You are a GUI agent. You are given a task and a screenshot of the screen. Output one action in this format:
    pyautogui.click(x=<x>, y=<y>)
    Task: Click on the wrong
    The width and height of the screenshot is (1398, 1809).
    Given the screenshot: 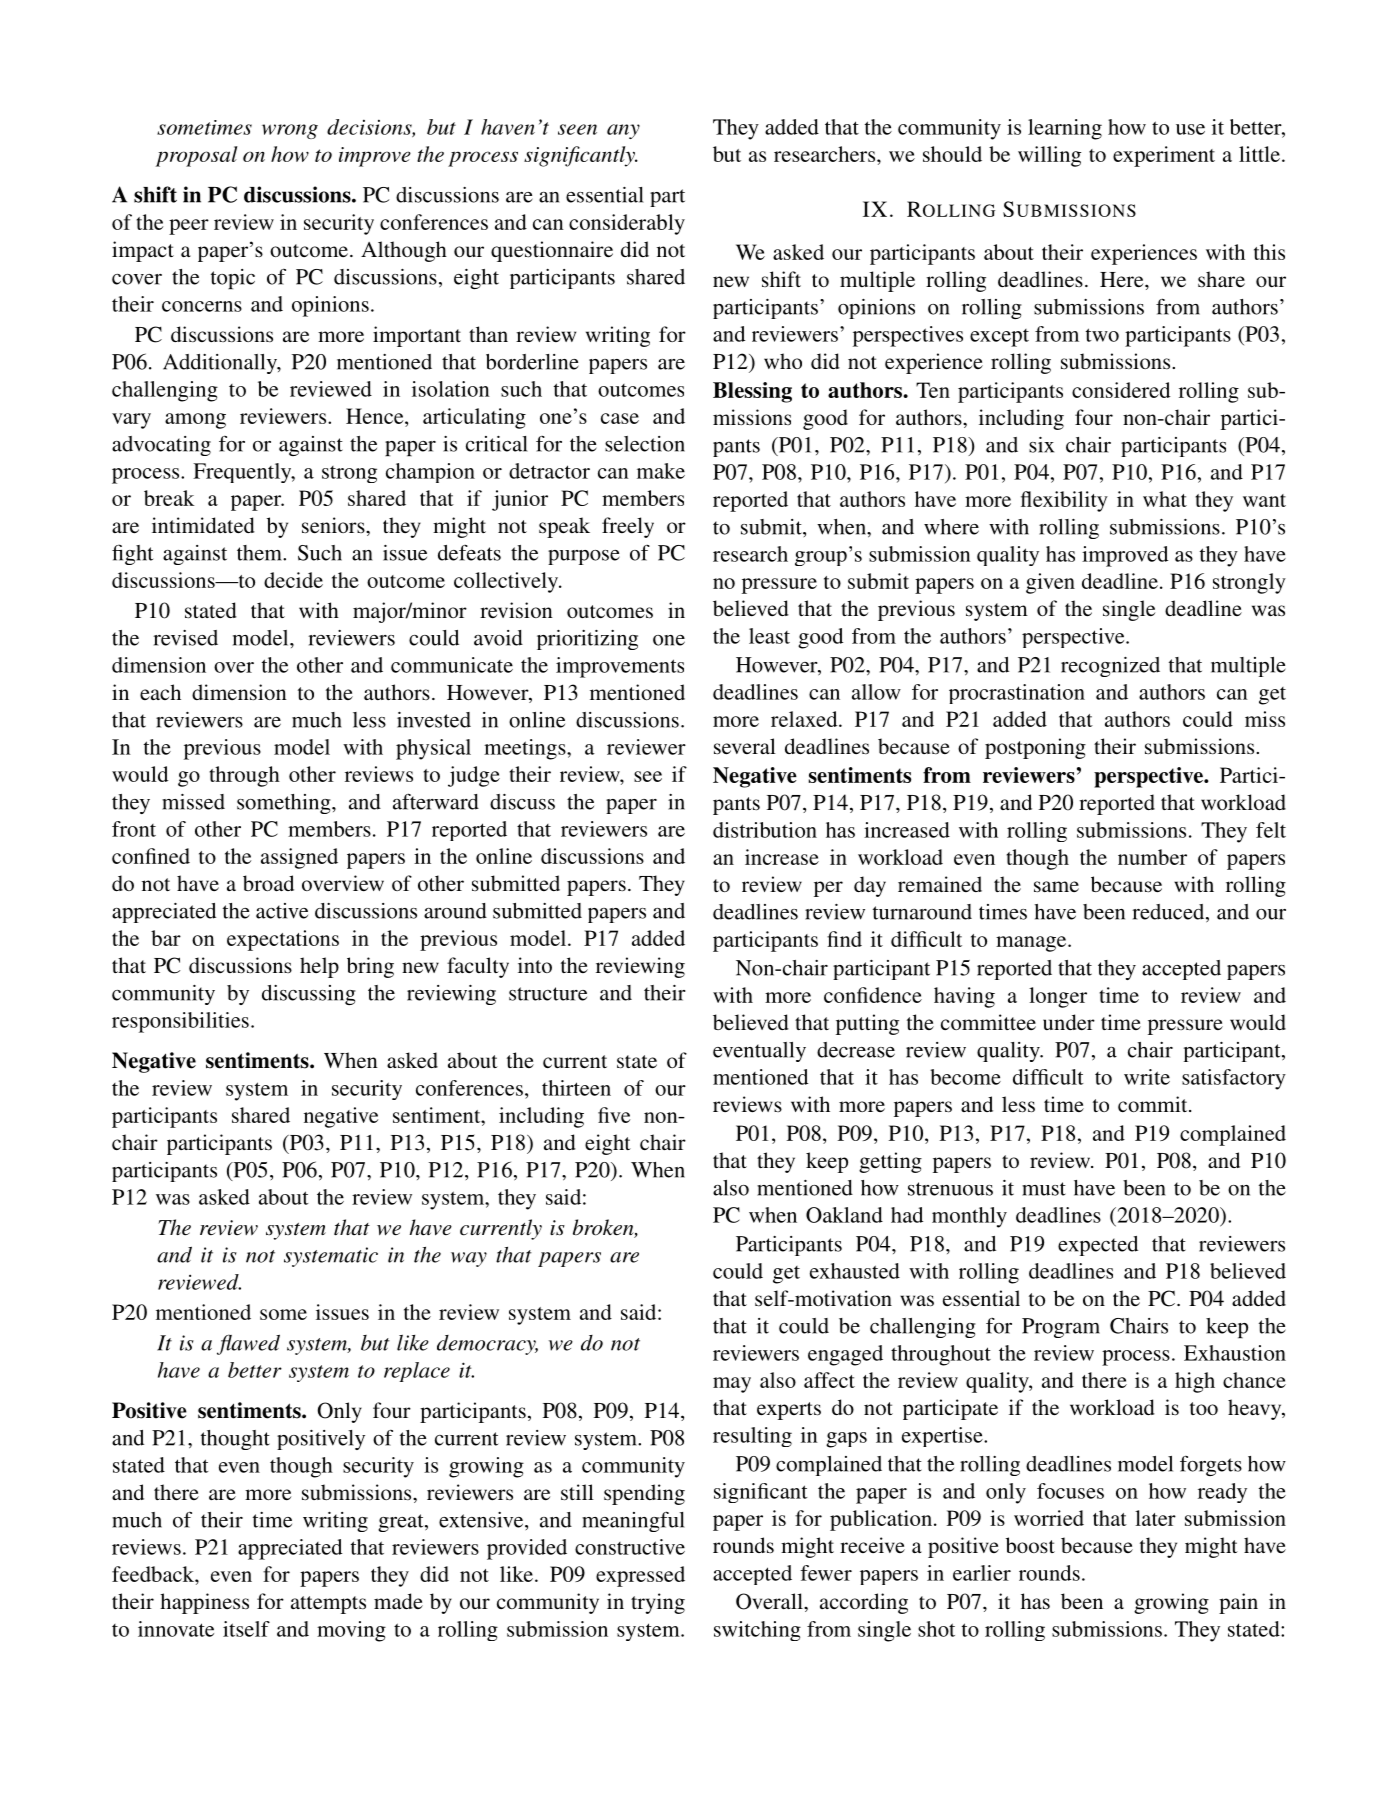 What is the action you would take?
    pyautogui.click(x=290, y=131)
